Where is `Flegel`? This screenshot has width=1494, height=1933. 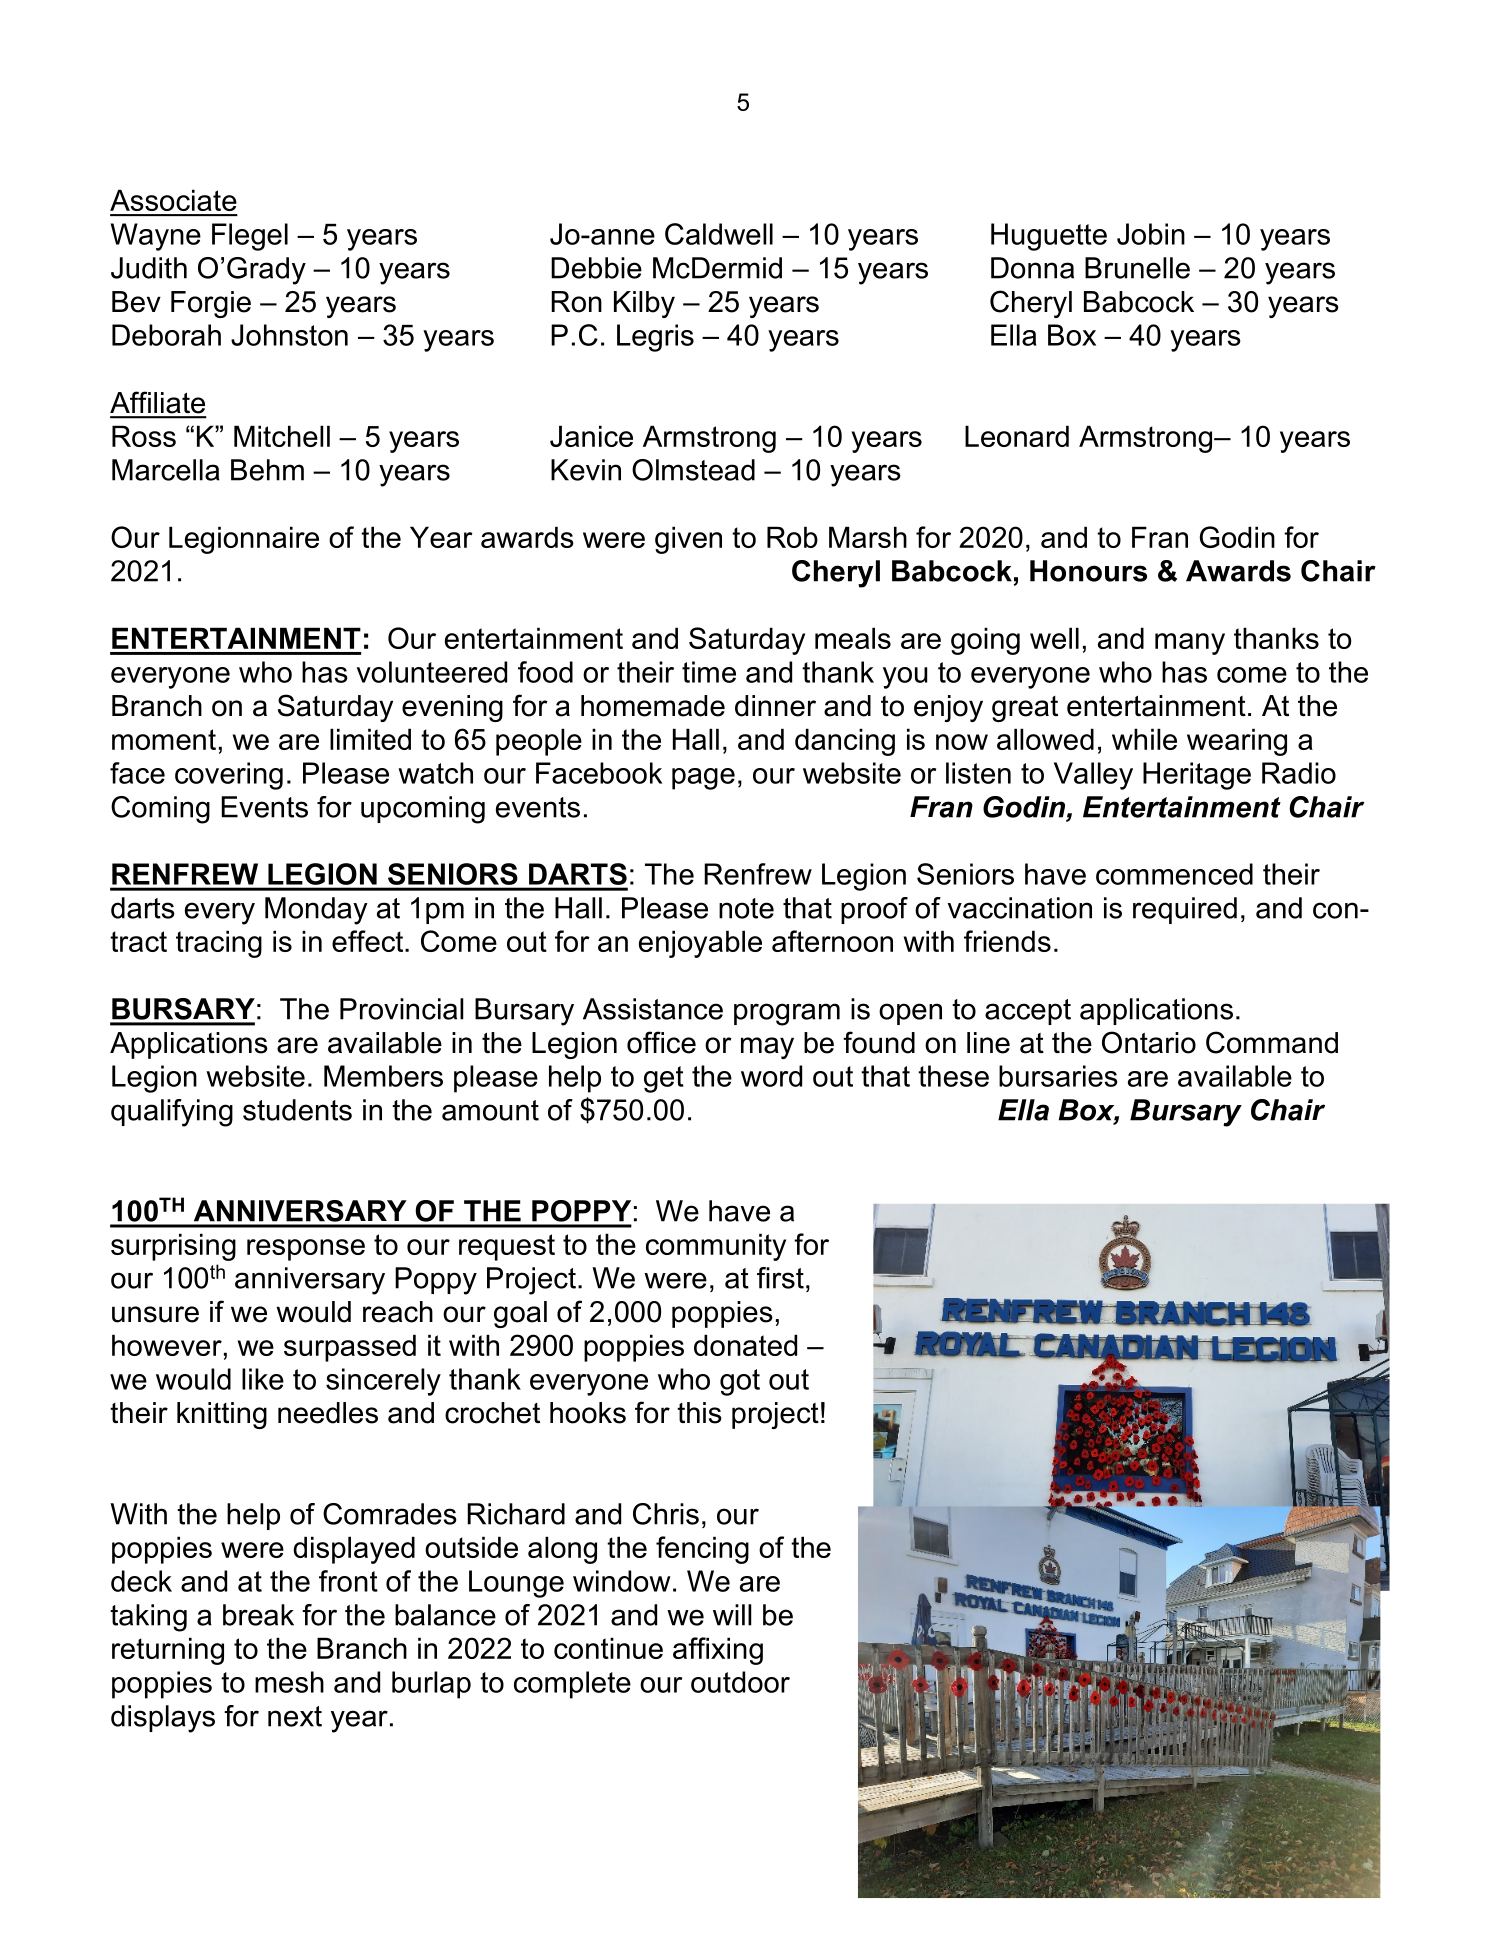 Flegel is located at coordinates (250, 237).
